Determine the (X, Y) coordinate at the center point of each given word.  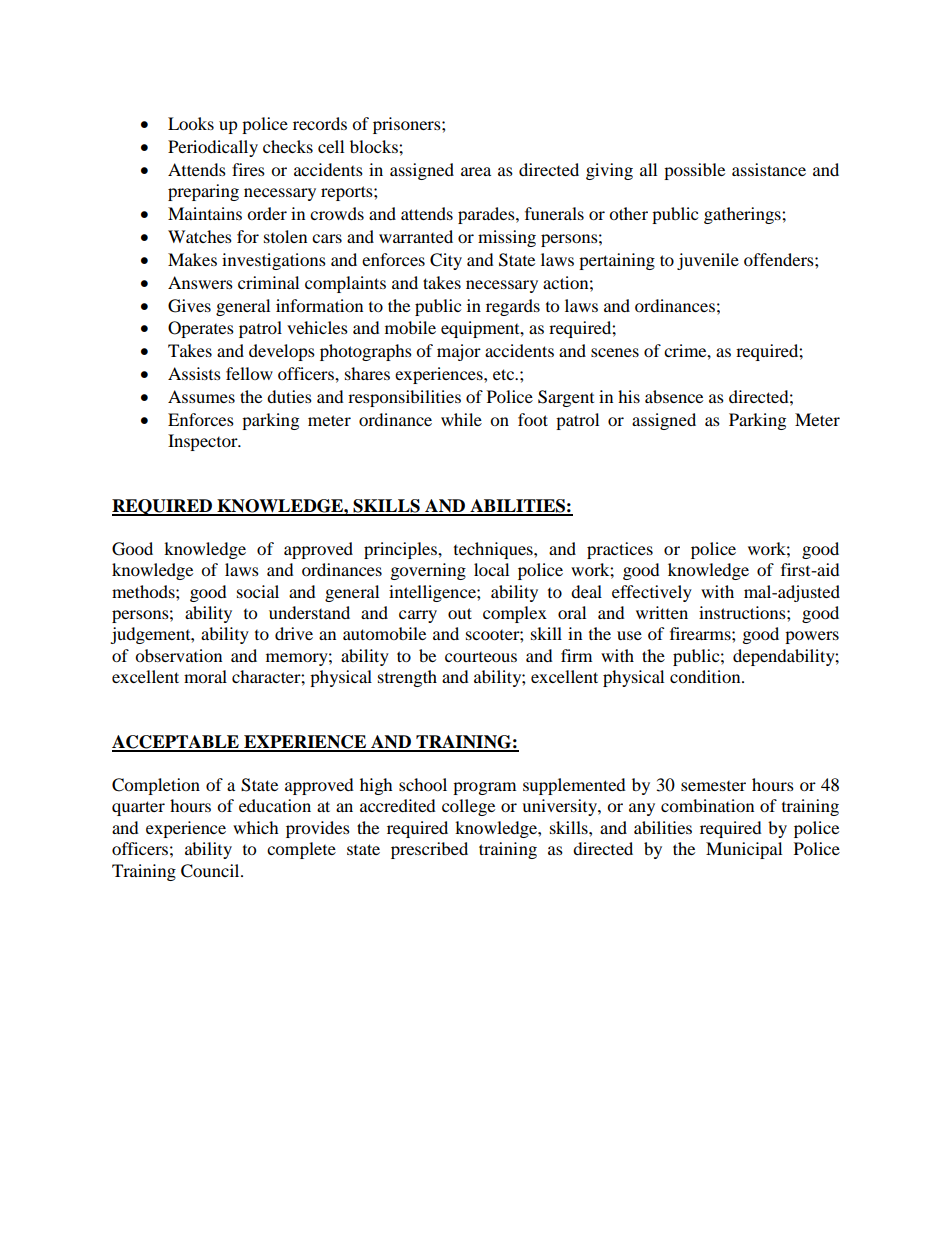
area (476, 171)
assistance (769, 169)
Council (211, 871)
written (662, 612)
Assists (194, 373)
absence (674, 396)
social (258, 591)
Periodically (213, 148)
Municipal (744, 850)
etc (505, 374)
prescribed (429, 850)
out (460, 613)
